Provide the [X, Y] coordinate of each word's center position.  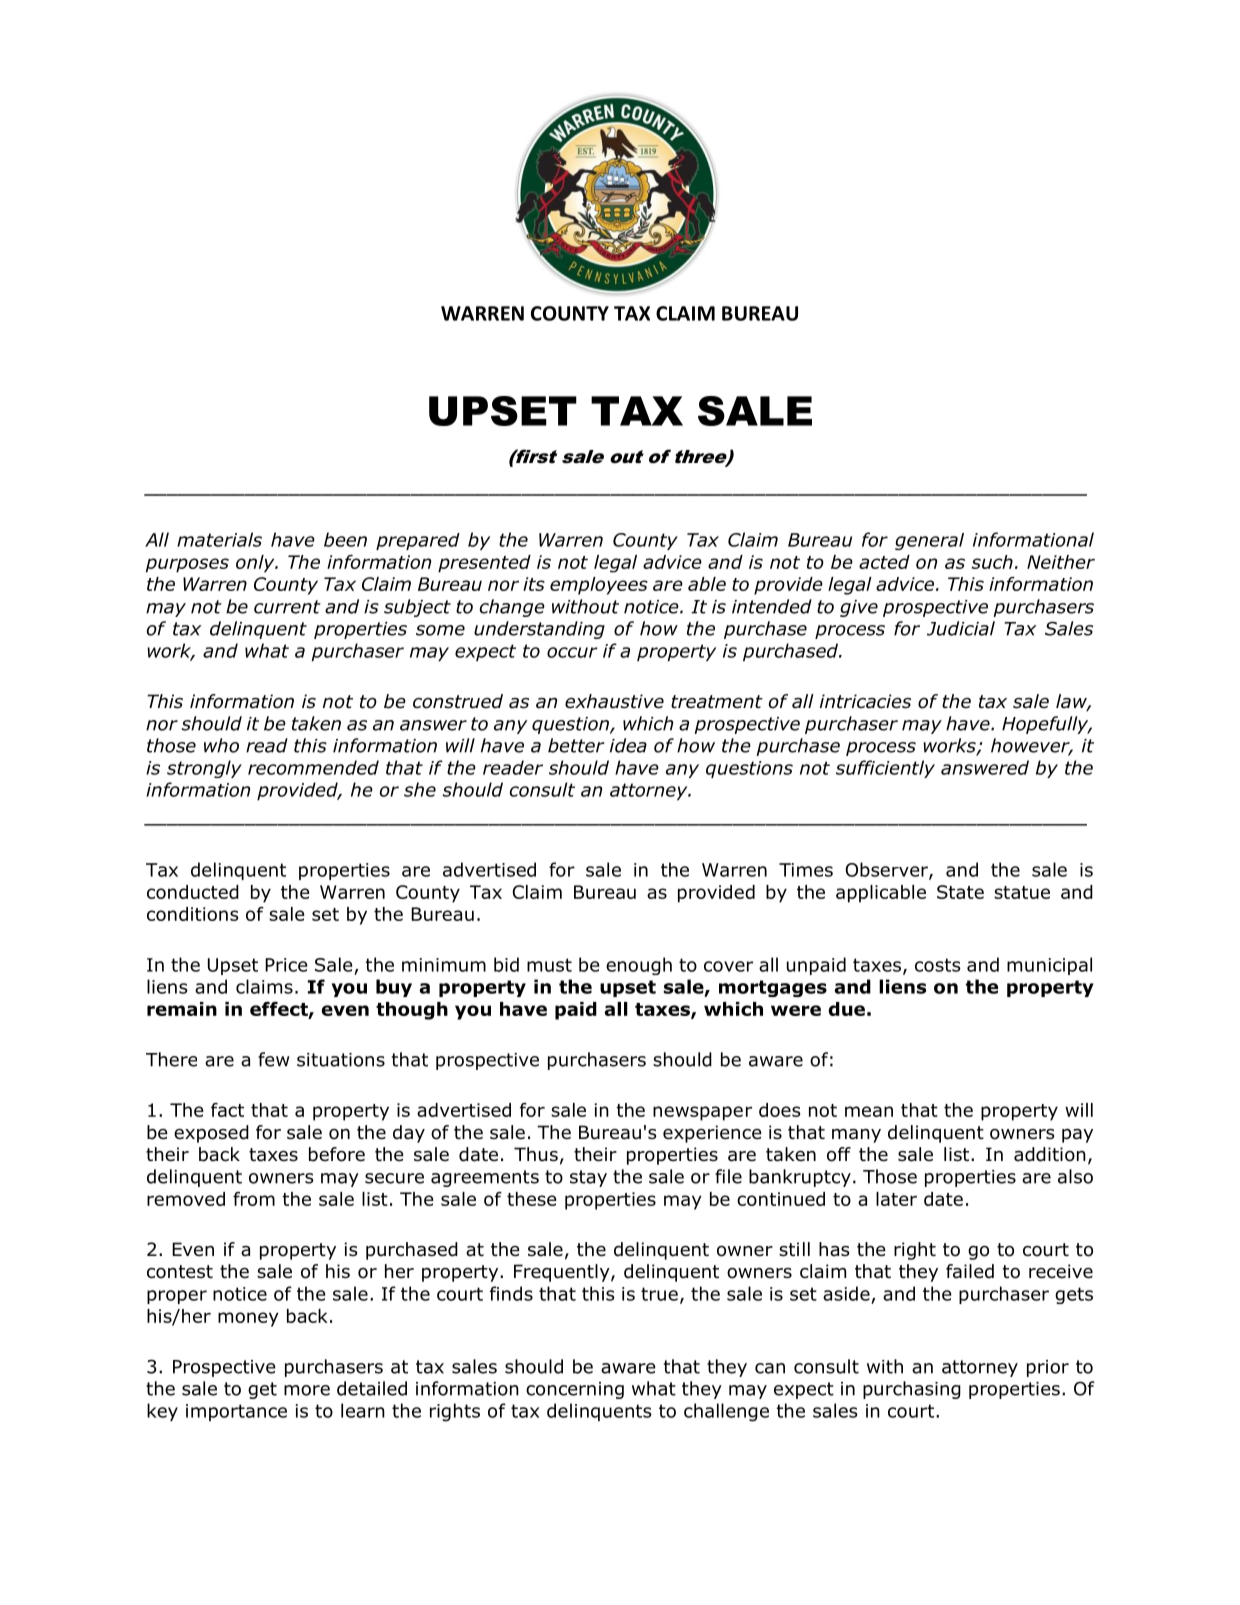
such [992, 562]
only [256, 564]
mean [869, 1111]
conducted [193, 892]
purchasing [912, 1390]
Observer [887, 870]
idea [628, 745]
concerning [575, 1390]
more [307, 1390]
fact [227, 1110]
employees [599, 586]
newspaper [702, 1113]
